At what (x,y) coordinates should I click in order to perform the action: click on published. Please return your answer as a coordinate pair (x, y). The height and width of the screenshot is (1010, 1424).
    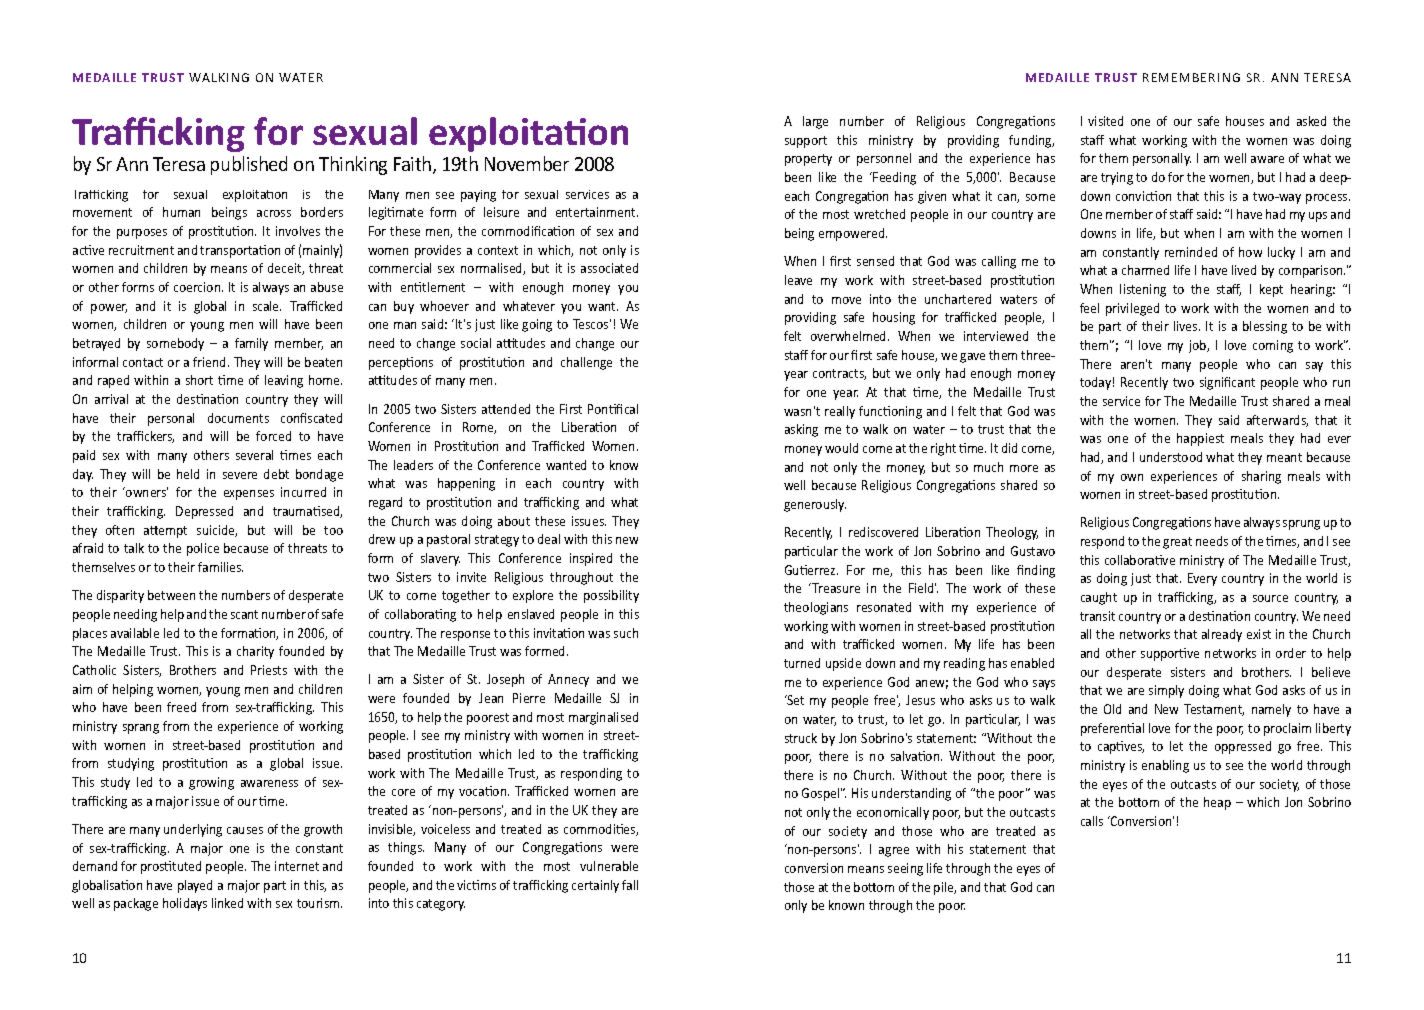
    Looking at the image, I should click on (249, 165).
